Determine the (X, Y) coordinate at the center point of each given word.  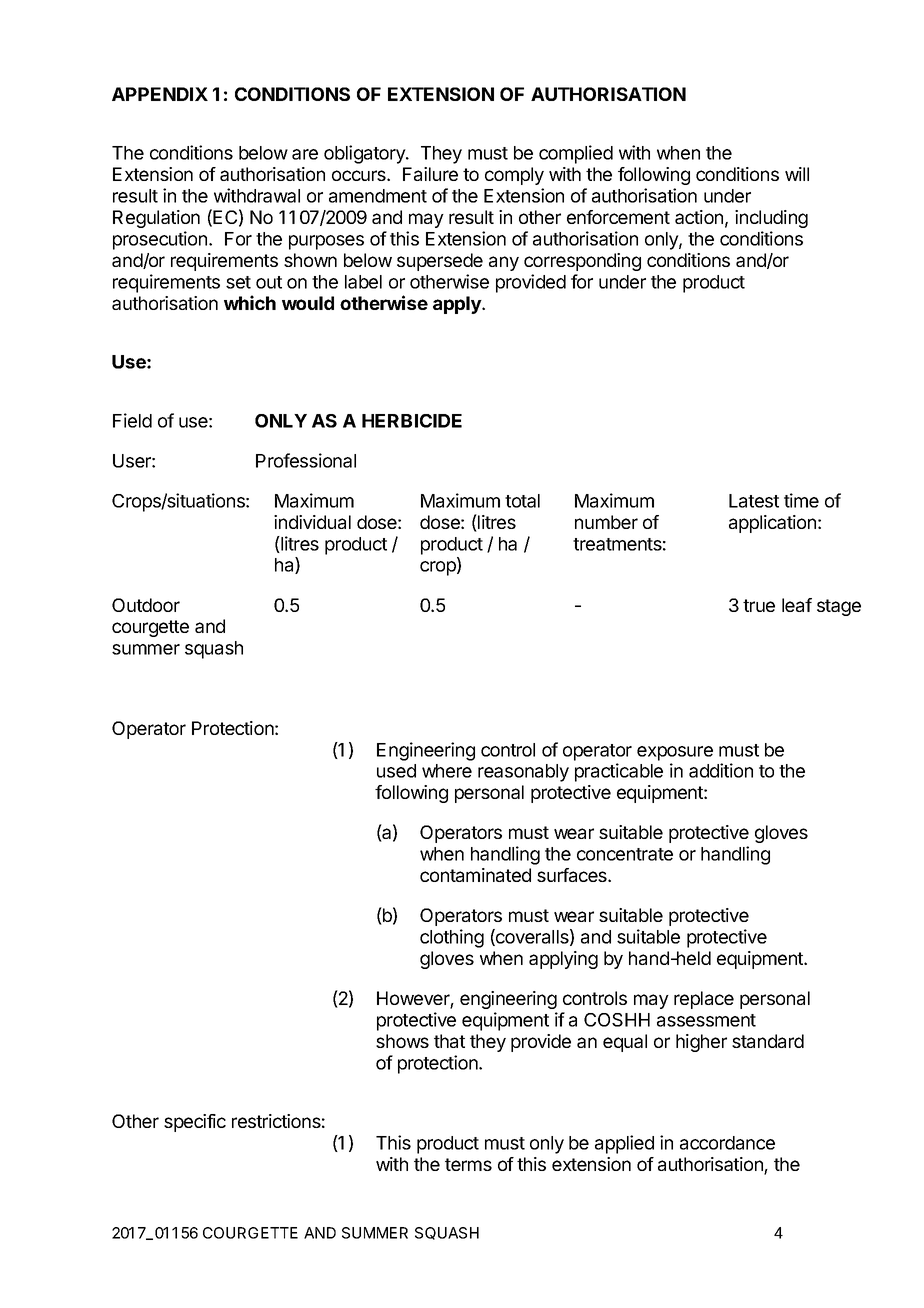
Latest (754, 501)
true (759, 605)
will (797, 174)
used (396, 771)
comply (514, 176)
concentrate (625, 854)
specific (195, 1123)
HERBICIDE (412, 421)
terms (468, 1164)
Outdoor (146, 605)
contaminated (475, 875)
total (522, 501)
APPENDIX (160, 94)
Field (132, 420)
